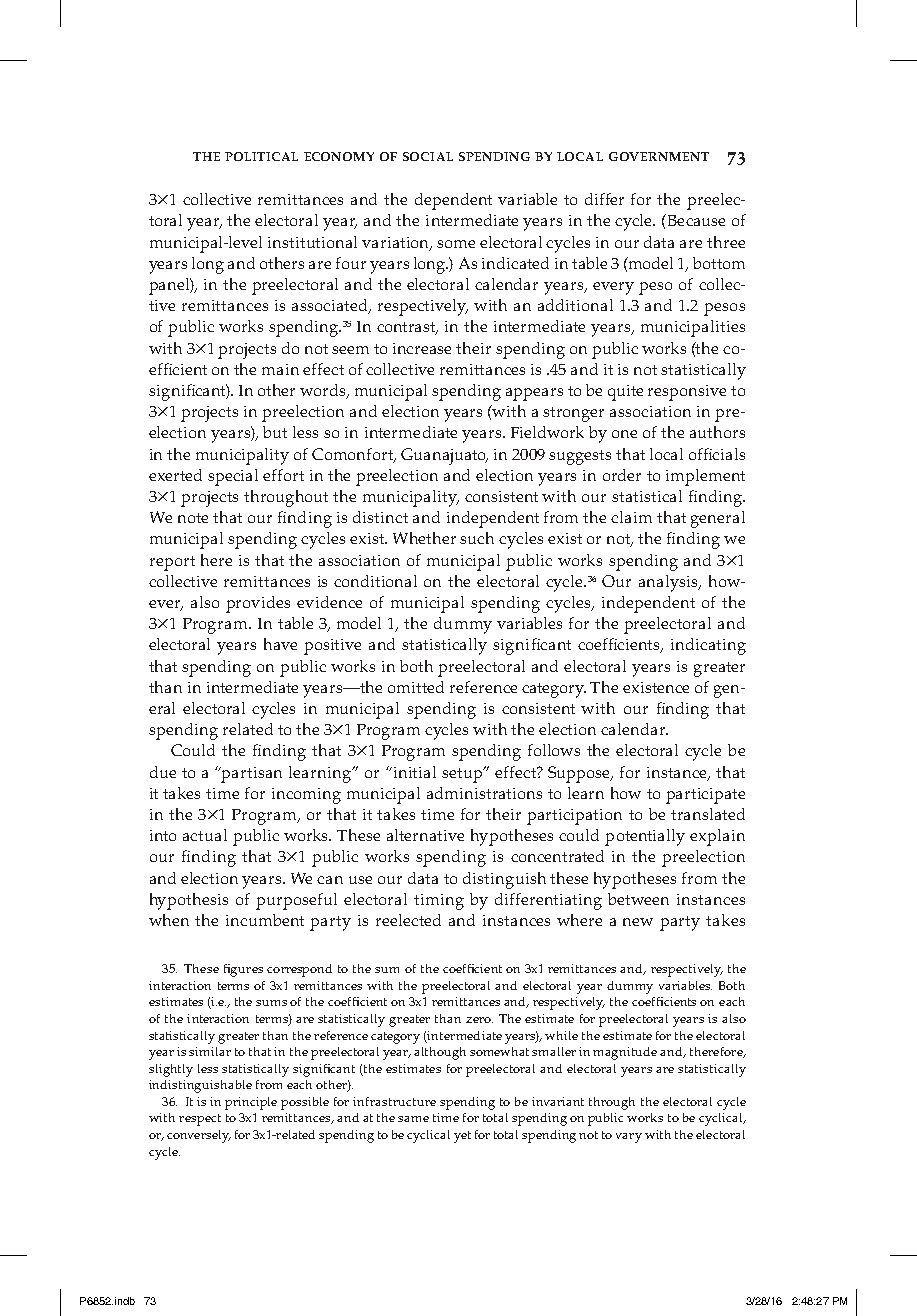 Image resolution: width=917 pixels, height=1316 pixels. I want to click on GOVERNMENT, so click(659, 156).
